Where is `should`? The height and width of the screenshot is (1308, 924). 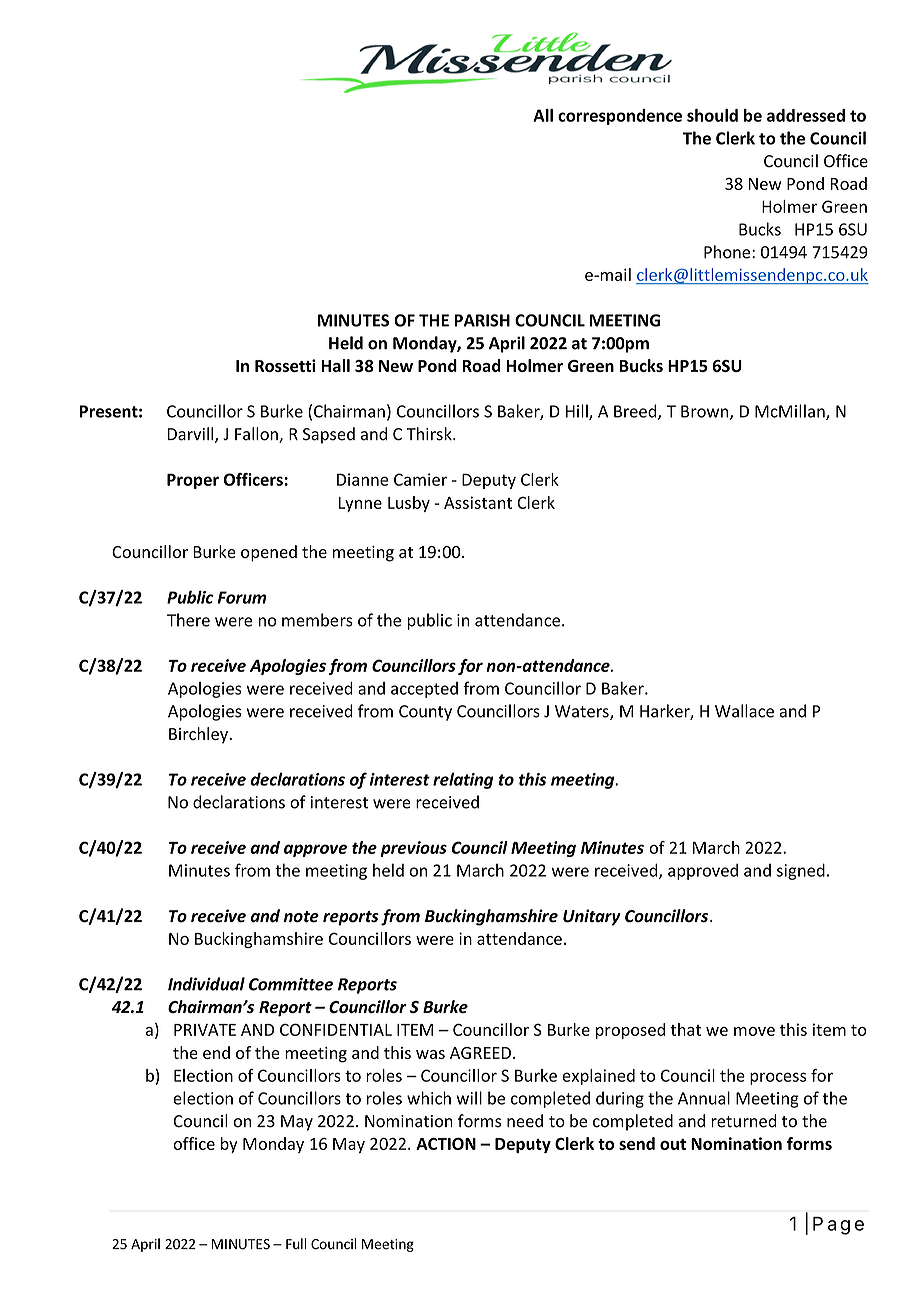 should is located at coordinates (712, 115).
